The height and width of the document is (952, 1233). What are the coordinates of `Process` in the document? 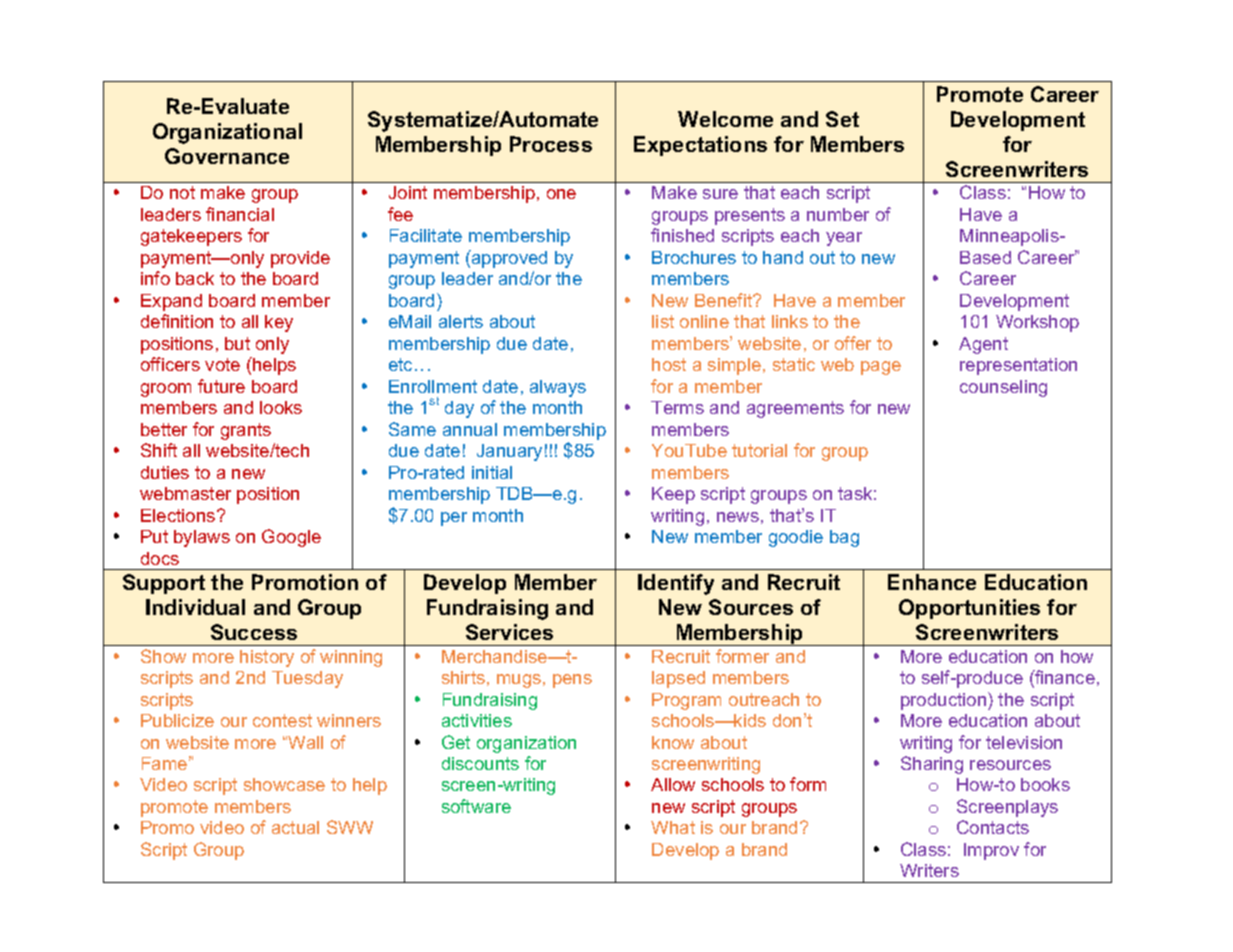 It's located at (551, 144).
